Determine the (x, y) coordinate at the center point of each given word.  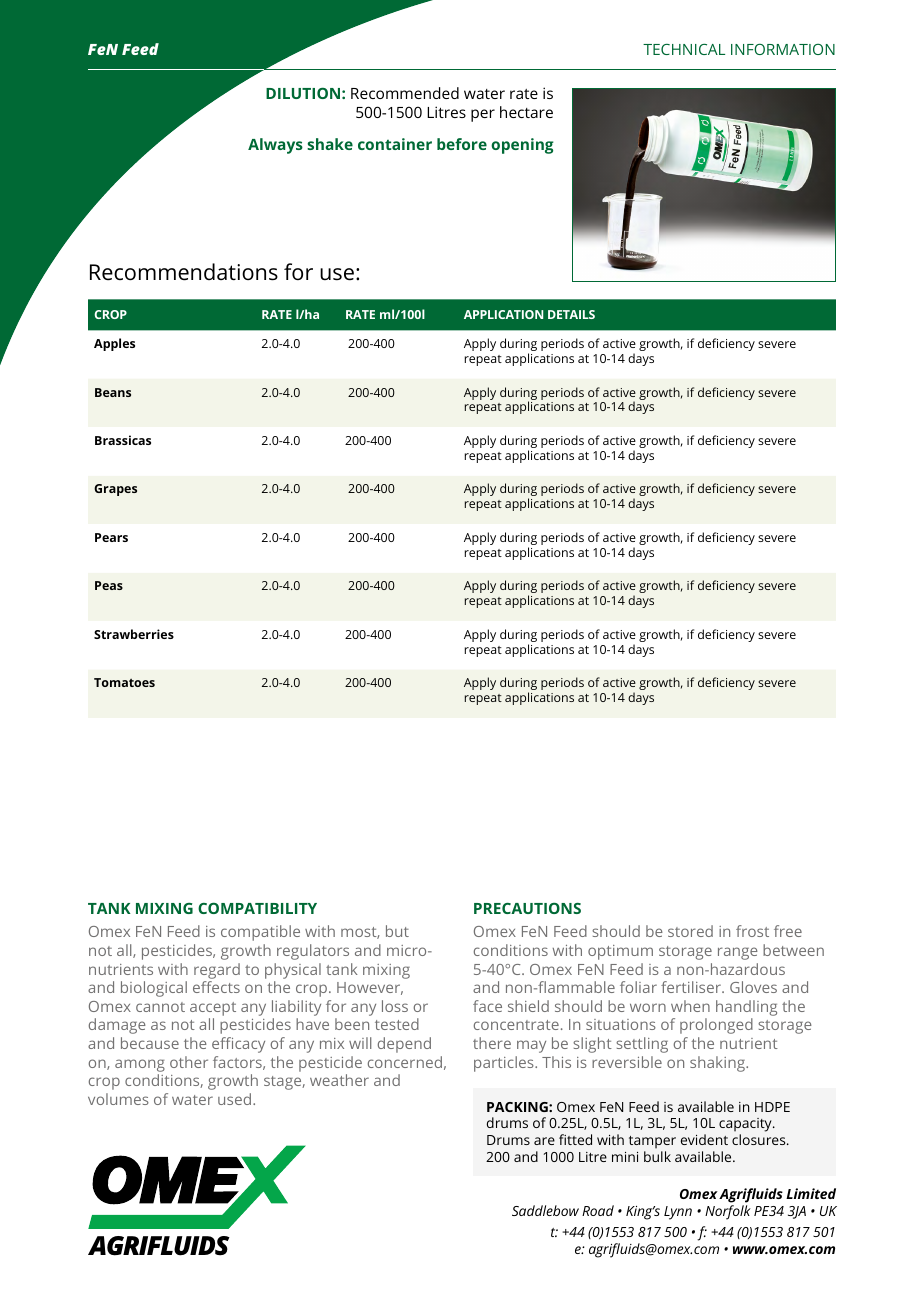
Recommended (405, 93)
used (234, 1099)
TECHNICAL (684, 49)
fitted (575, 1139)
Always (275, 146)
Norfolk (728, 1212)
